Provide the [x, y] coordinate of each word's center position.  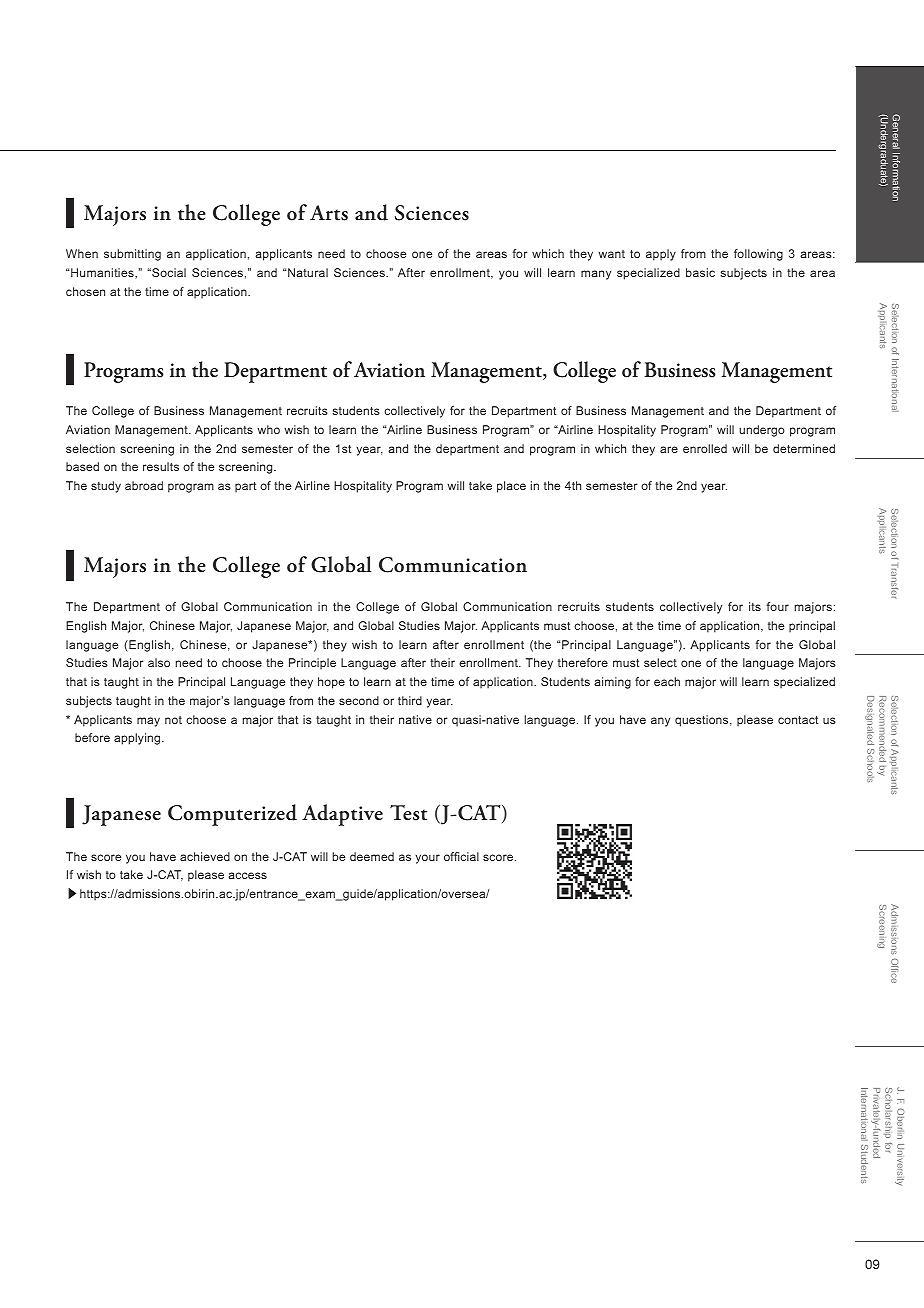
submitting [132, 255]
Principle [312, 664]
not [173, 720]
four [778, 606]
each [667, 681]
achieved [205, 856]
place [511, 487]
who [268, 429]
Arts [329, 213]
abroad [144, 485]
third [410, 700]
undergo [762, 431]
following [758, 255]
